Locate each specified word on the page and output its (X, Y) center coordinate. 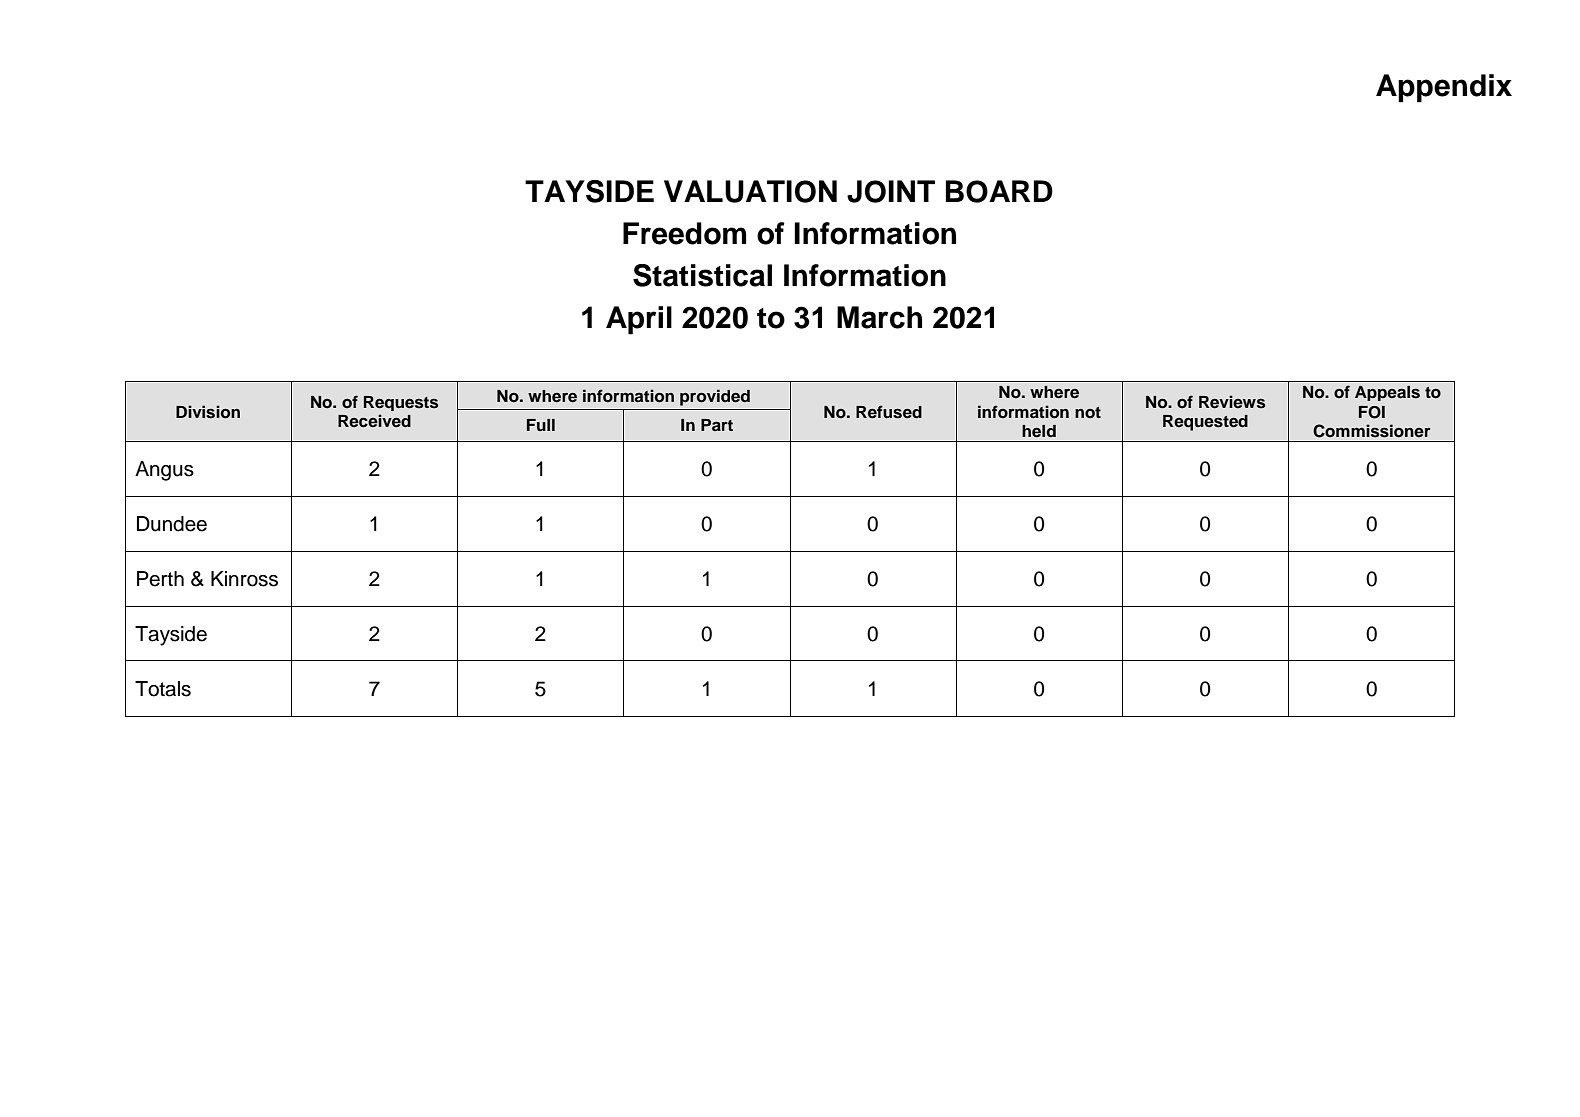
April (639, 320)
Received (374, 421)
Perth (160, 579)
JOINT (891, 191)
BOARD (999, 191)
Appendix (1444, 88)
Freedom (684, 233)
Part (717, 425)
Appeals (1387, 393)
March (879, 317)
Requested (1205, 423)
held (1039, 431)
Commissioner (1372, 431)
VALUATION (750, 191)
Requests (401, 403)
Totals (163, 689)
